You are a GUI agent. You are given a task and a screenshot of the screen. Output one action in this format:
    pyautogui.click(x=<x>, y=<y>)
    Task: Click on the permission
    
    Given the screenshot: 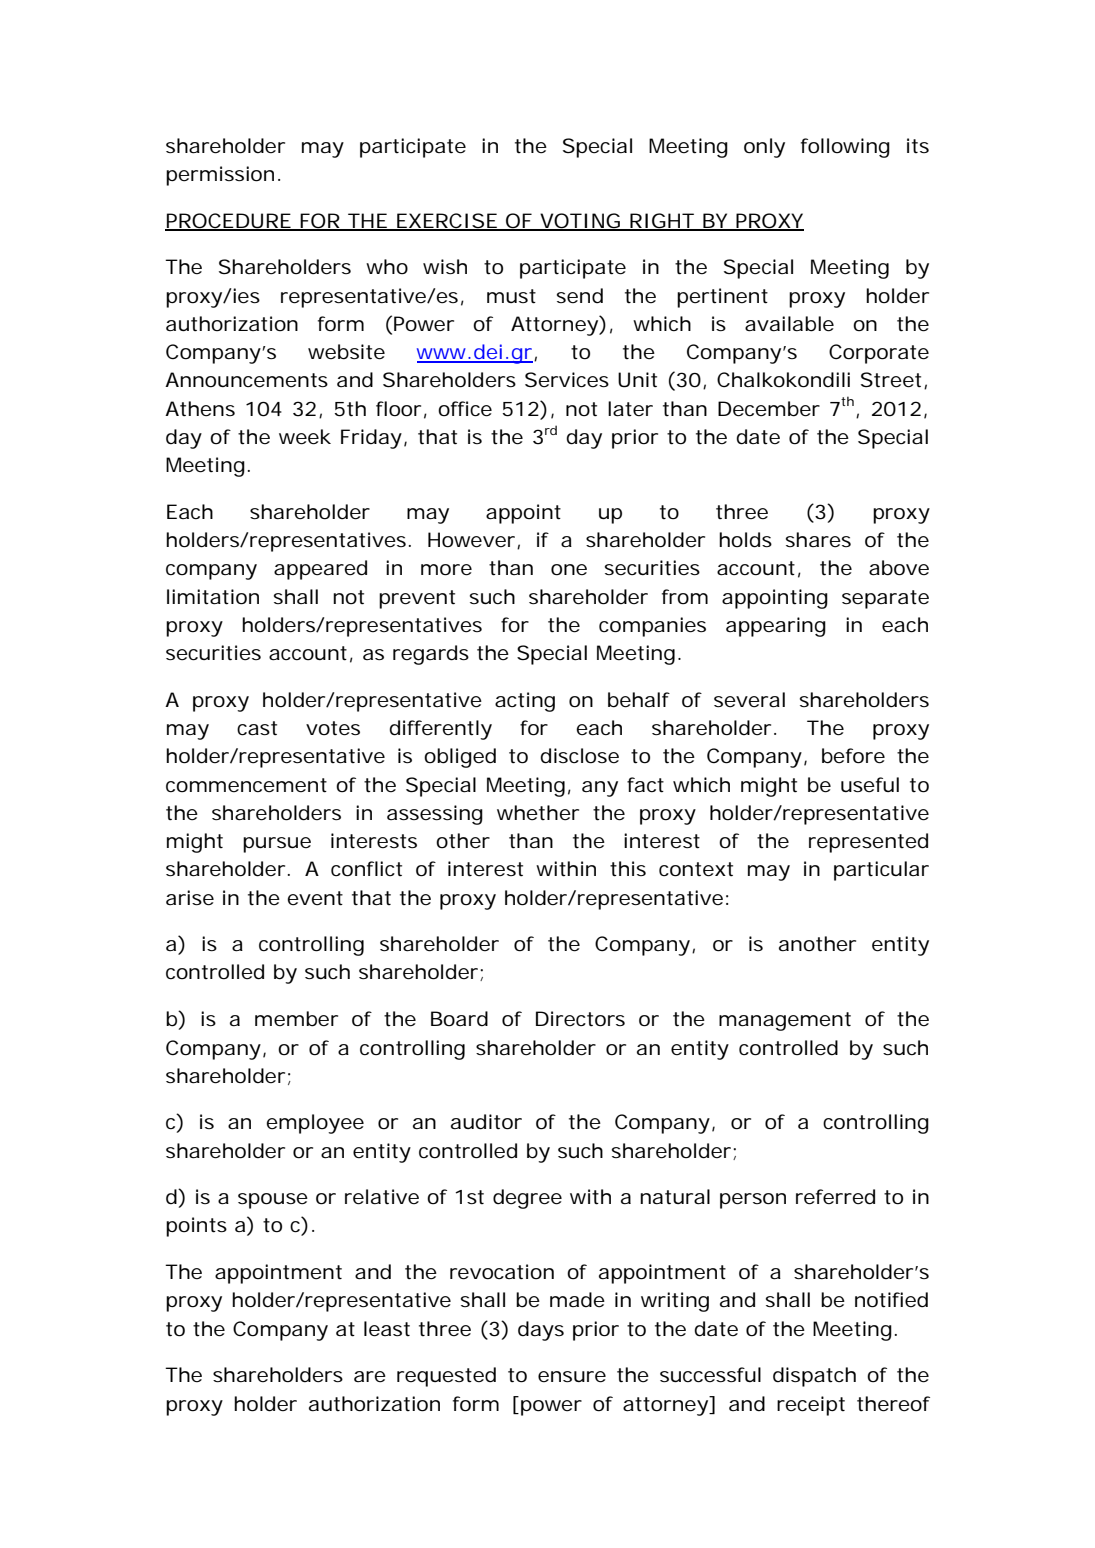 What is the action you would take?
    pyautogui.click(x=220, y=176)
